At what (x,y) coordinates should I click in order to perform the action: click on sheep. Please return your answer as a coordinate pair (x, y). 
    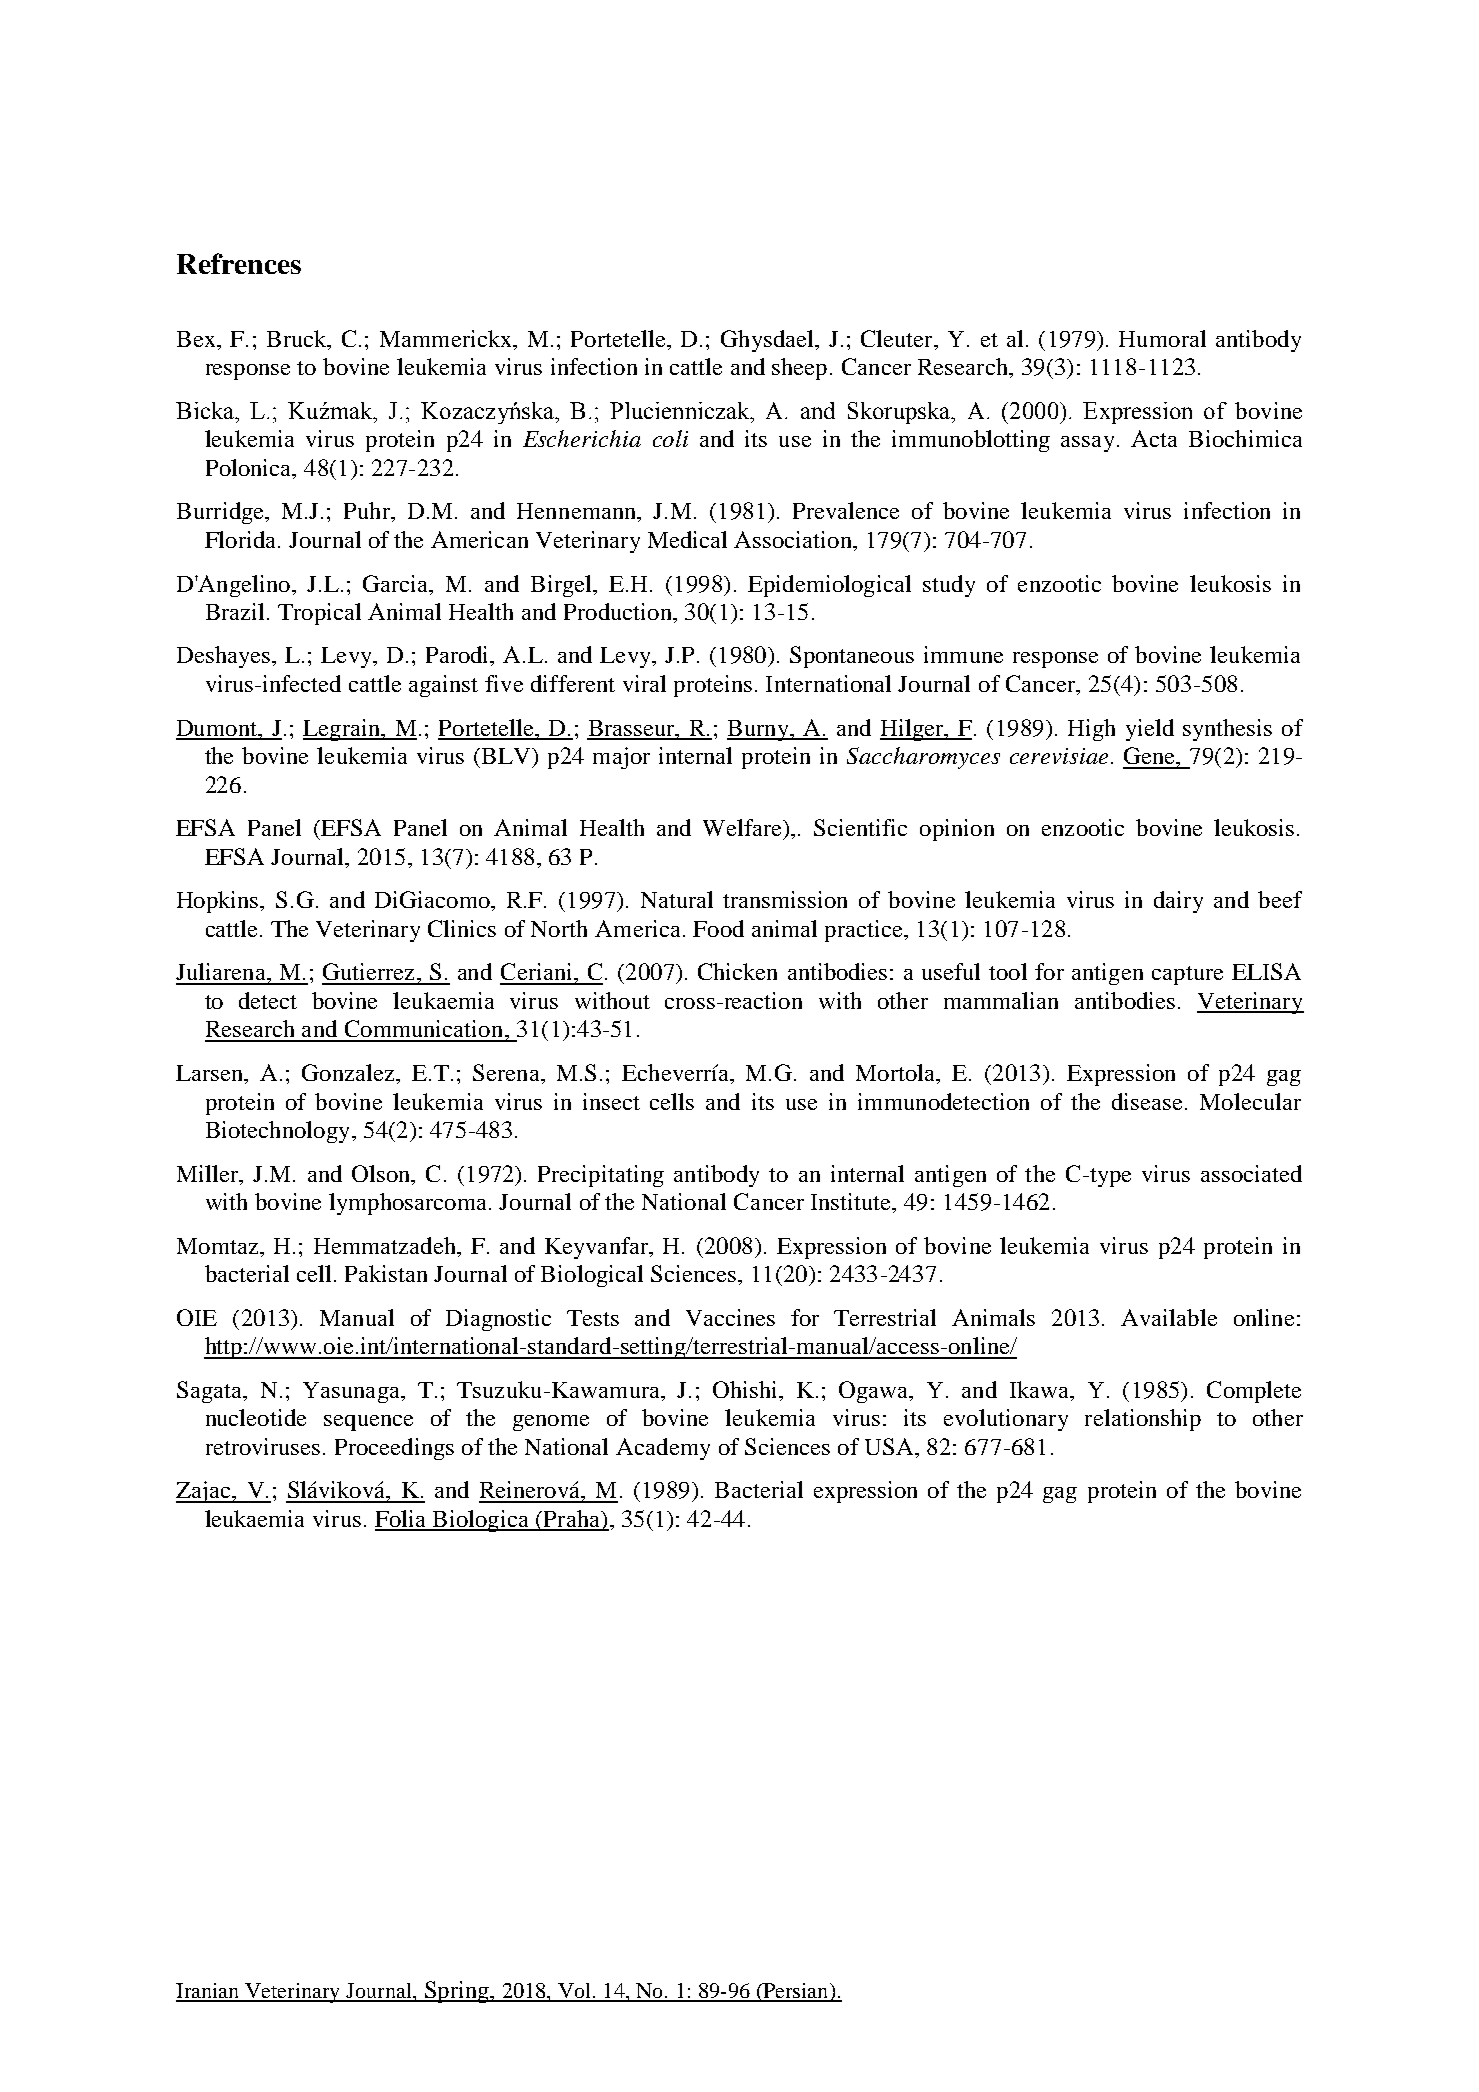
    Looking at the image, I should click on (799, 369).
